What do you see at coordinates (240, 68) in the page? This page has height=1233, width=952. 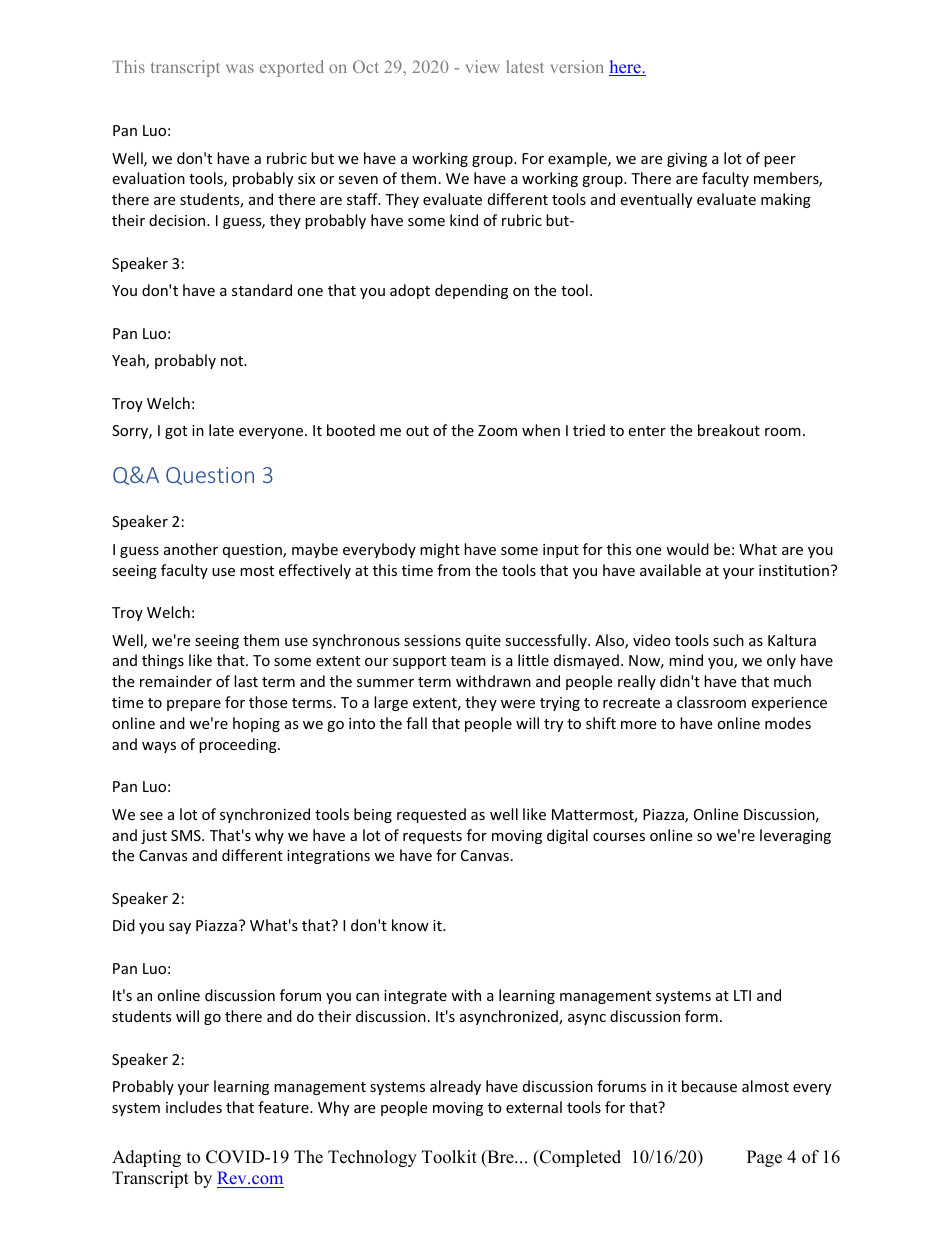 I see `was` at bounding box center [240, 68].
